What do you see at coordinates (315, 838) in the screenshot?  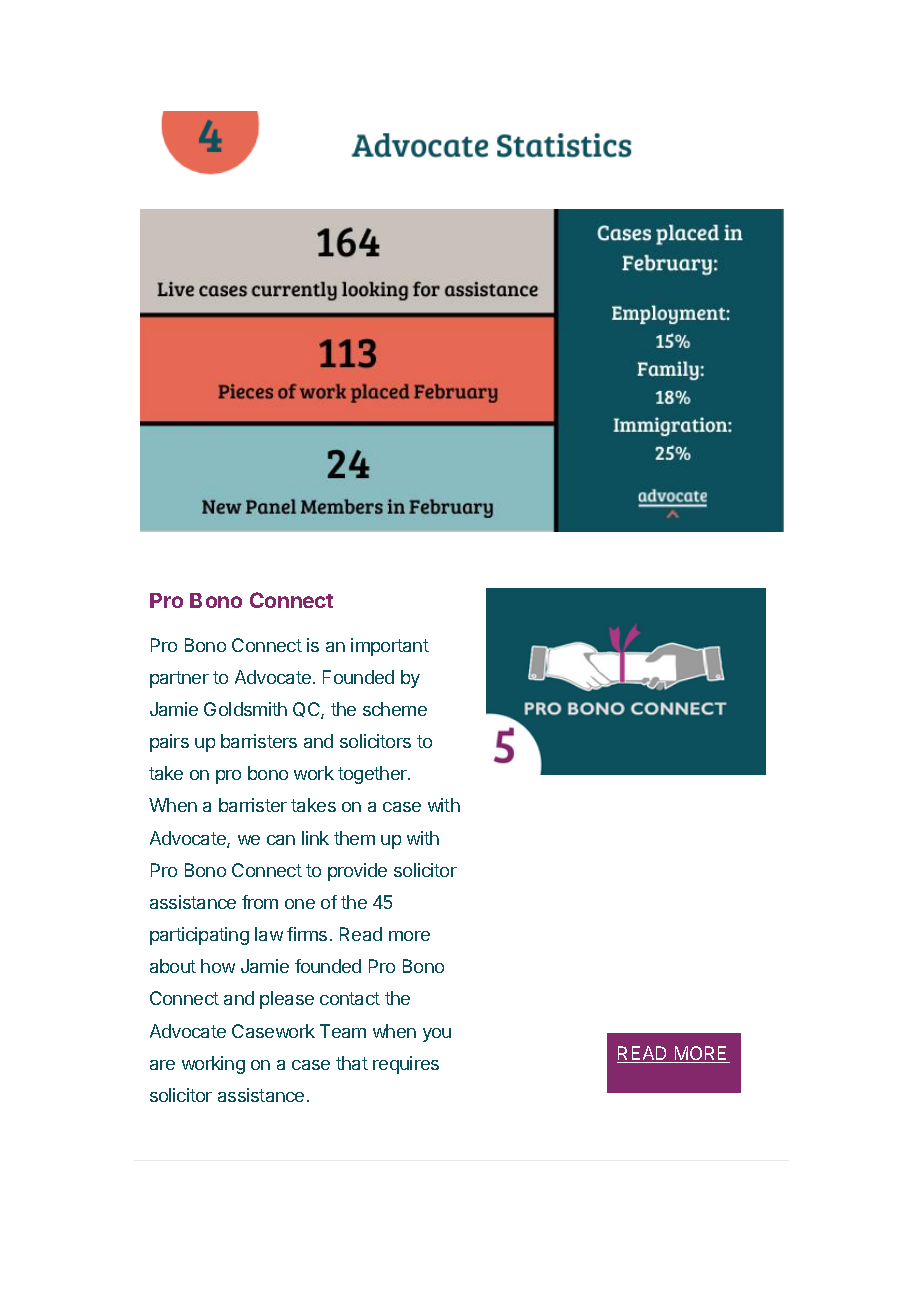 I see `link` at bounding box center [315, 838].
